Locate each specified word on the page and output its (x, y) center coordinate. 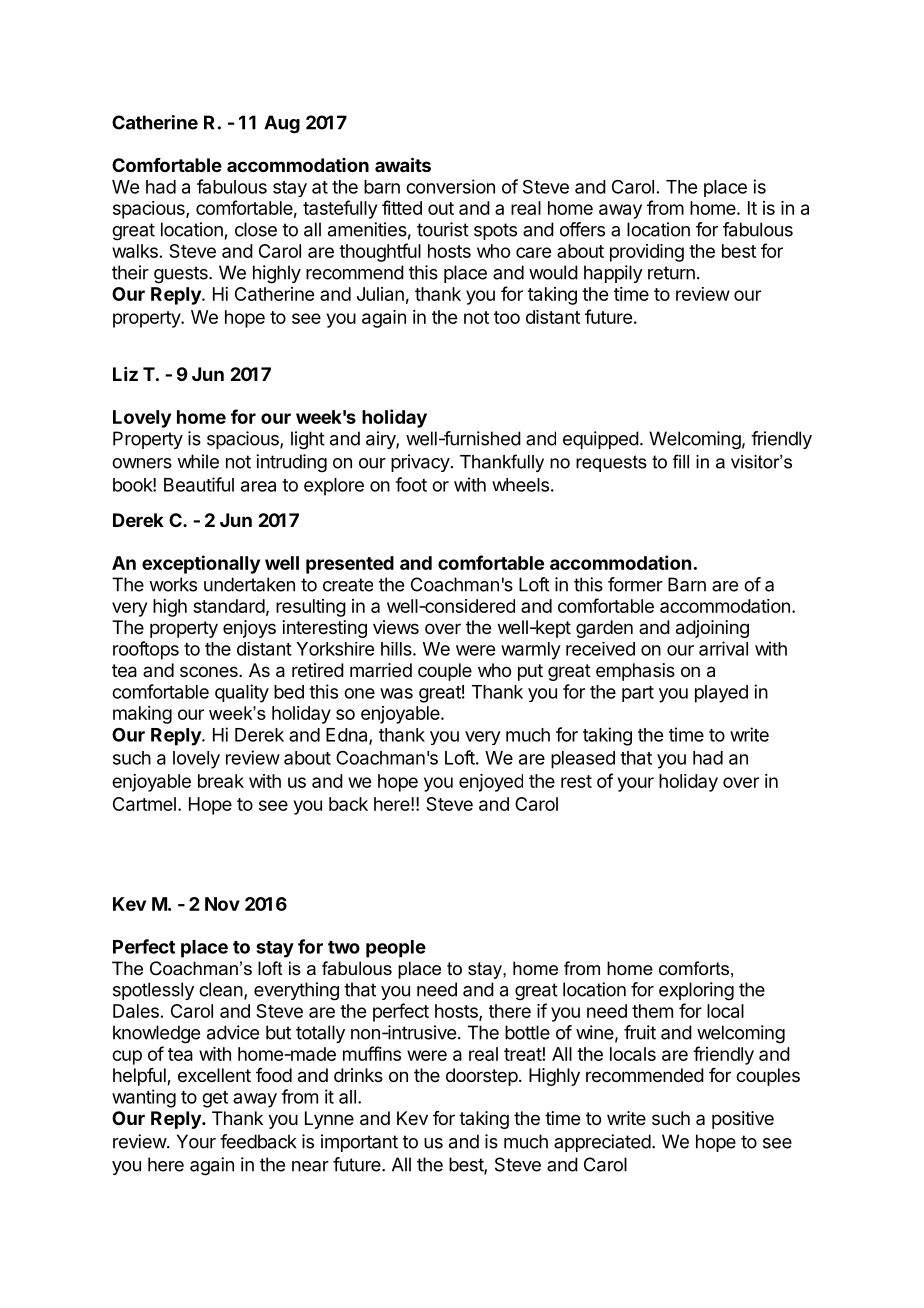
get (215, 1099)
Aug (282, 124)
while (198, 461)
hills (397, 649)
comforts (694, 968)
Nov (222, 904)
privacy (420, 463)
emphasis (635, 672)
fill (681, 461)
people (396, 949)
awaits (403, 164)
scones (210, 671)
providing (647, 253)
